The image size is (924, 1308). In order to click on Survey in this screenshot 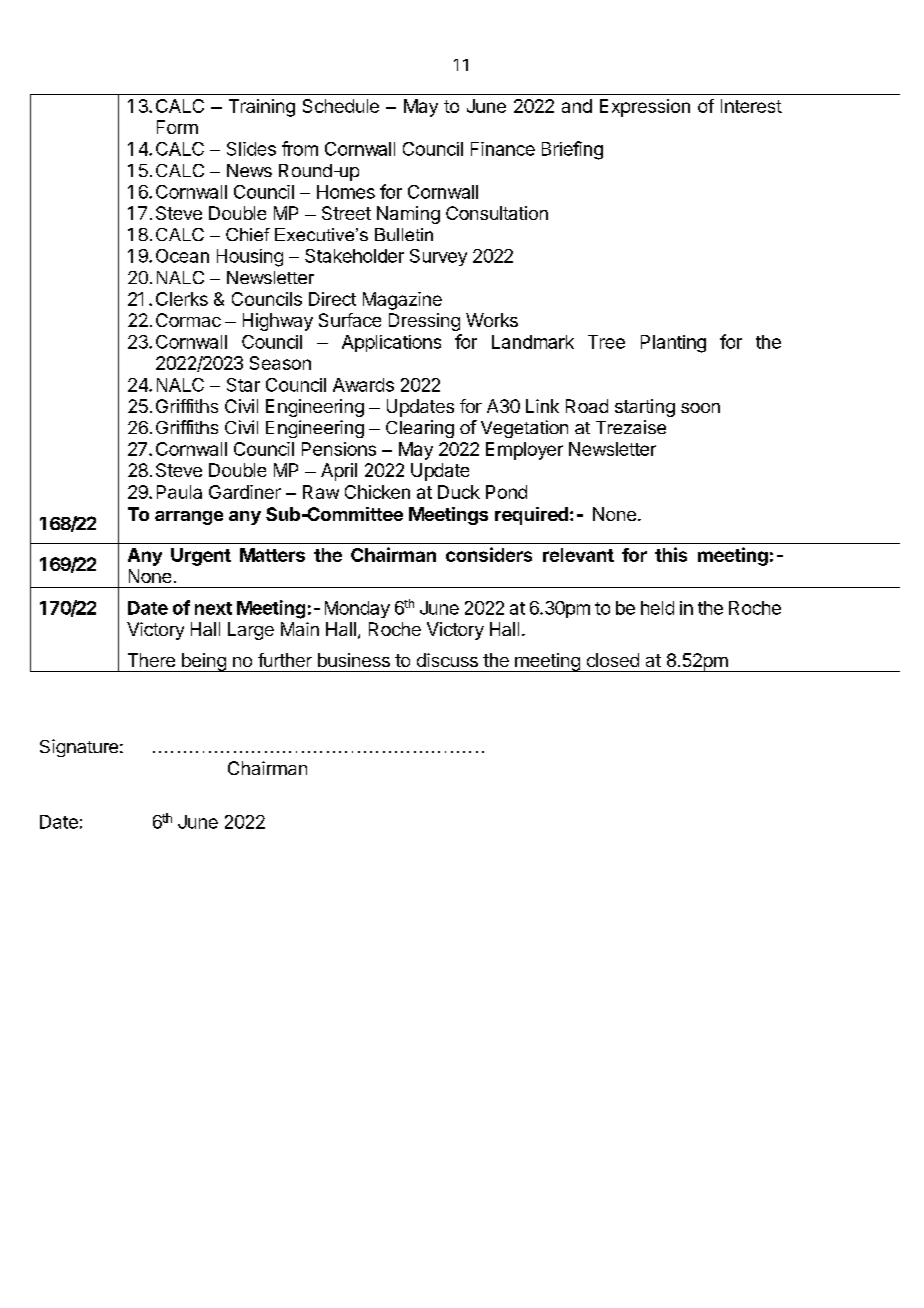, I will do `click(438, 257)`.
